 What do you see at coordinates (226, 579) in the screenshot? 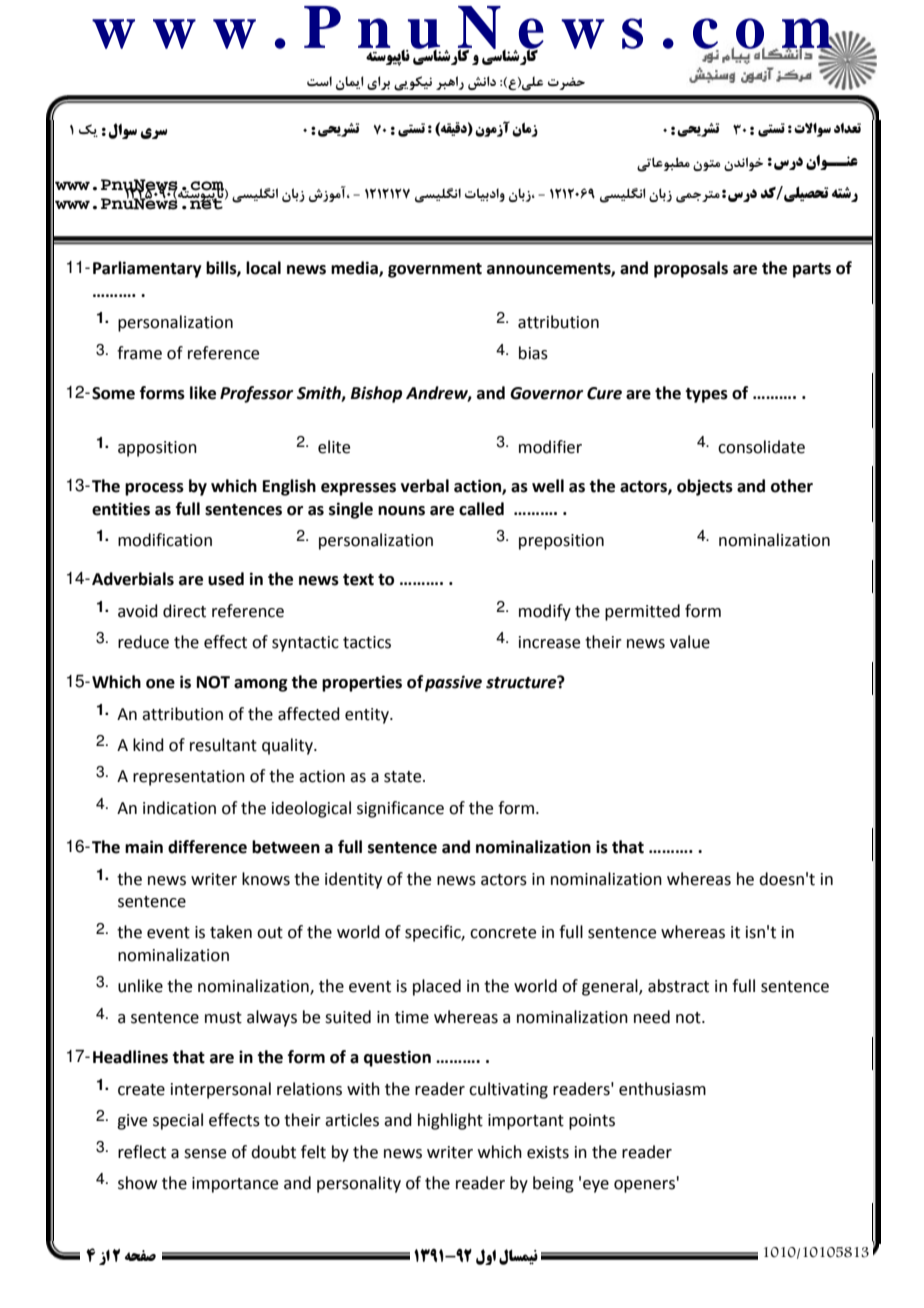
I see `used` at bounding box center [226, 579].
